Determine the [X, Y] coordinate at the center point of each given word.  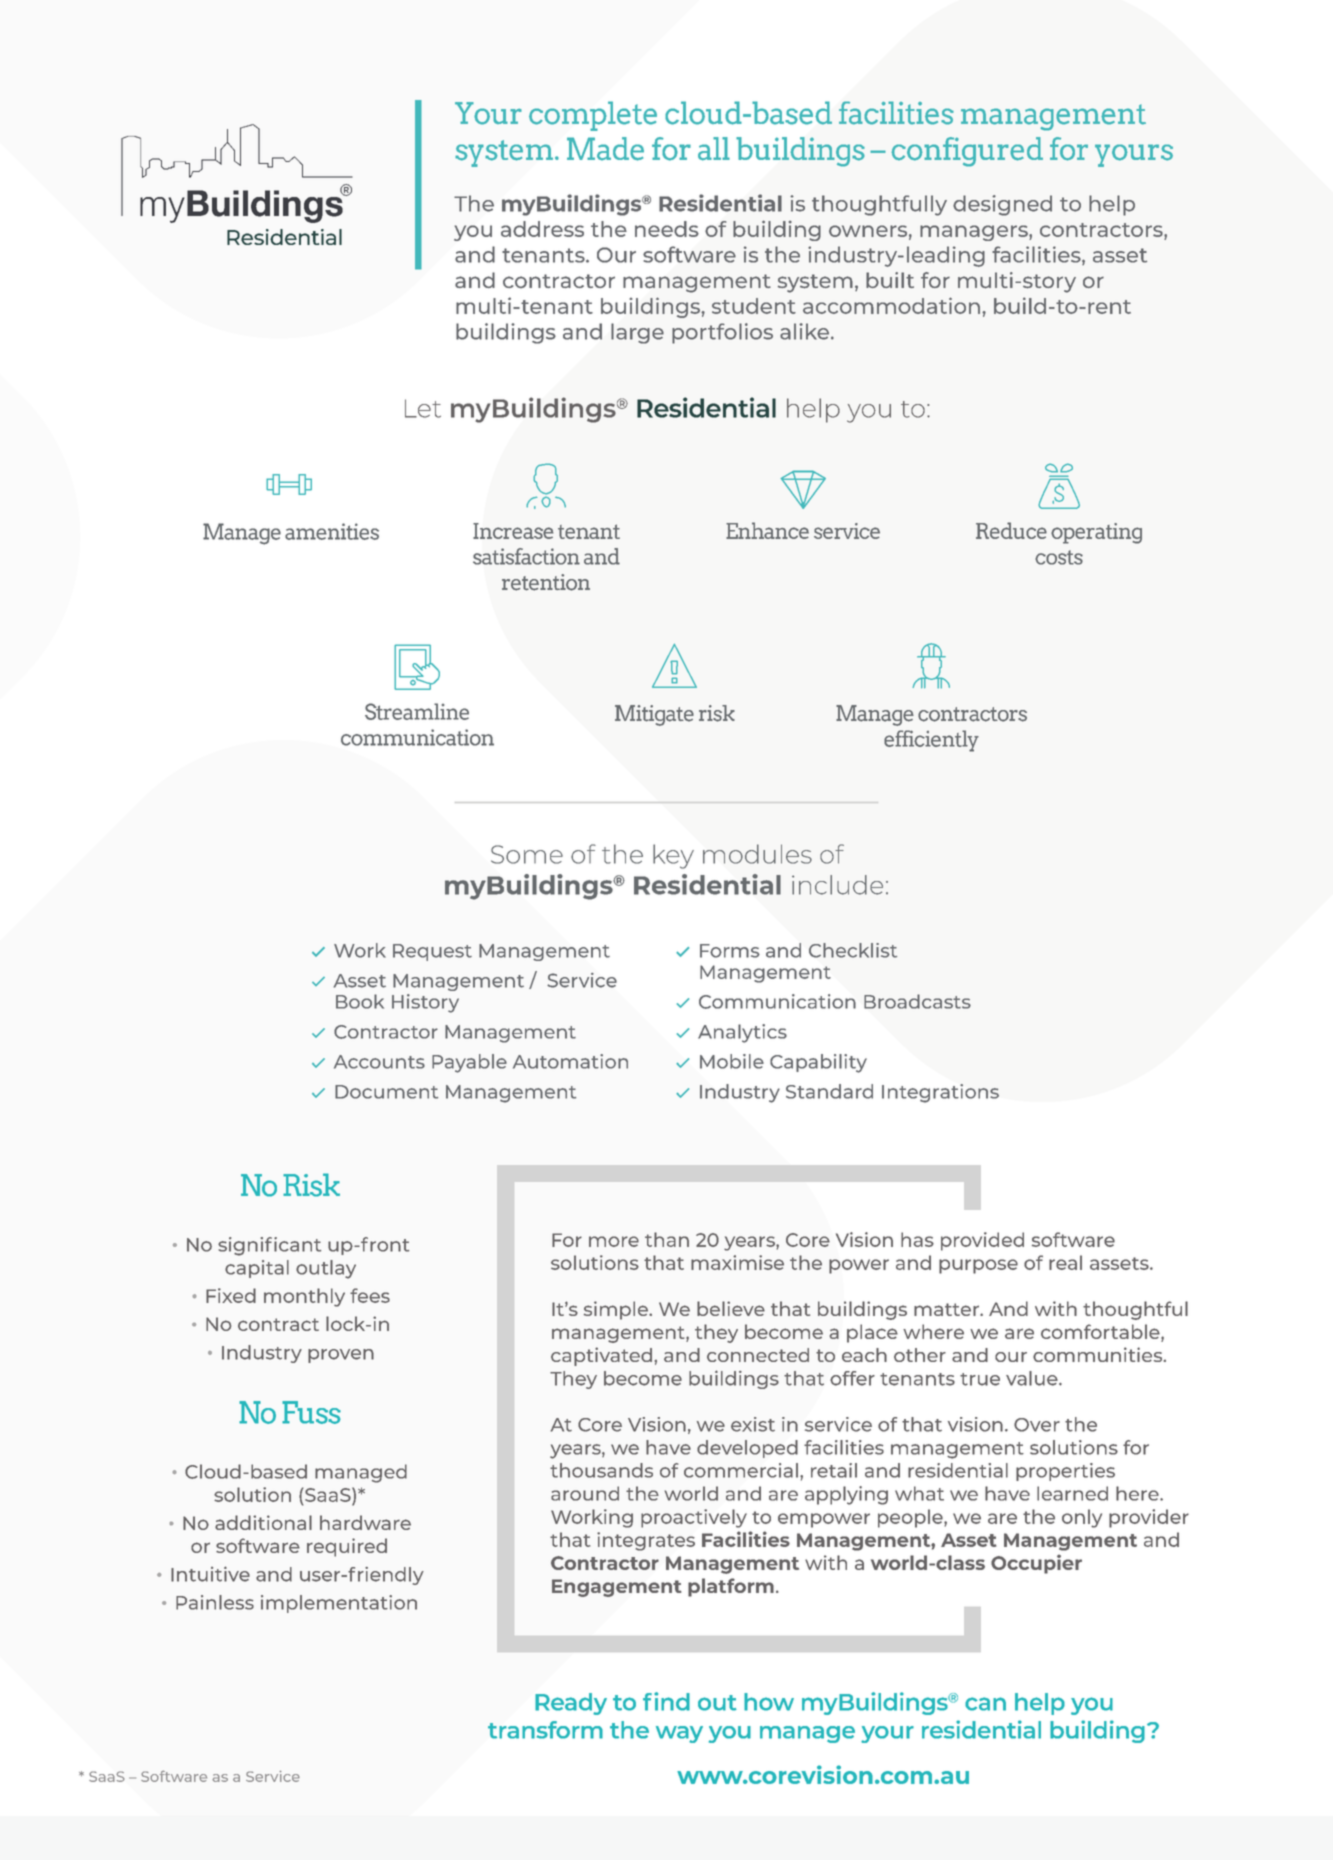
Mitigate [654, 715]
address [542, 229]
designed [1002, 205]
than [667, 1239]
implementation [339, 1604]
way [679, 1734]
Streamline [417, 711]
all [714, 149]
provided [982, 1241]
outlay [326, 1269]
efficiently [931, 741]
